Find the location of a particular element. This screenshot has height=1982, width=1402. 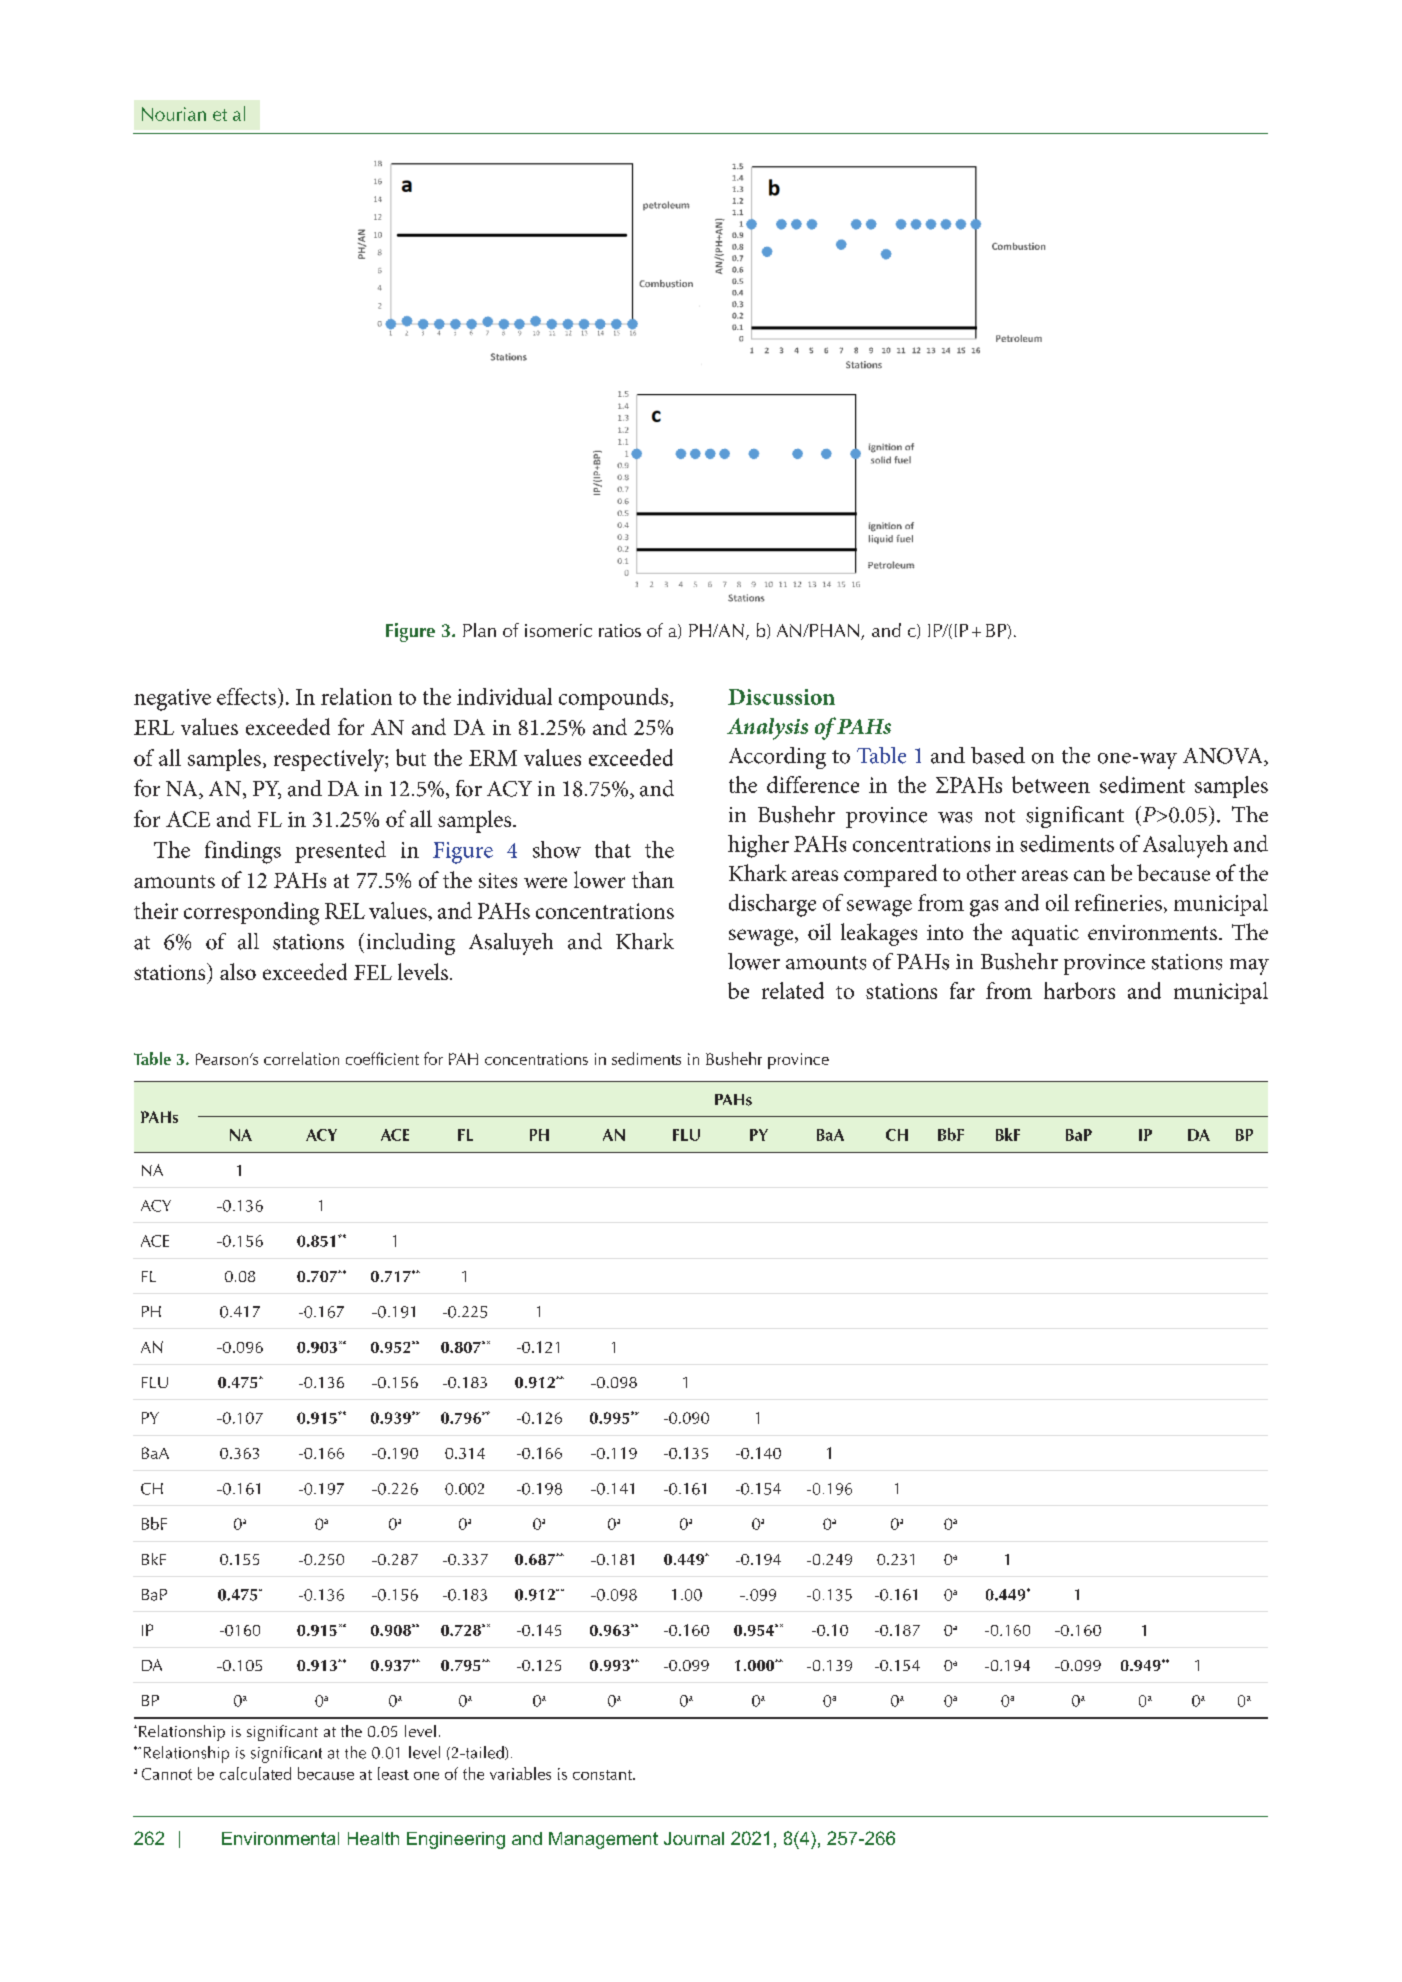

Environmental is located at coordinates (280, 1838).
